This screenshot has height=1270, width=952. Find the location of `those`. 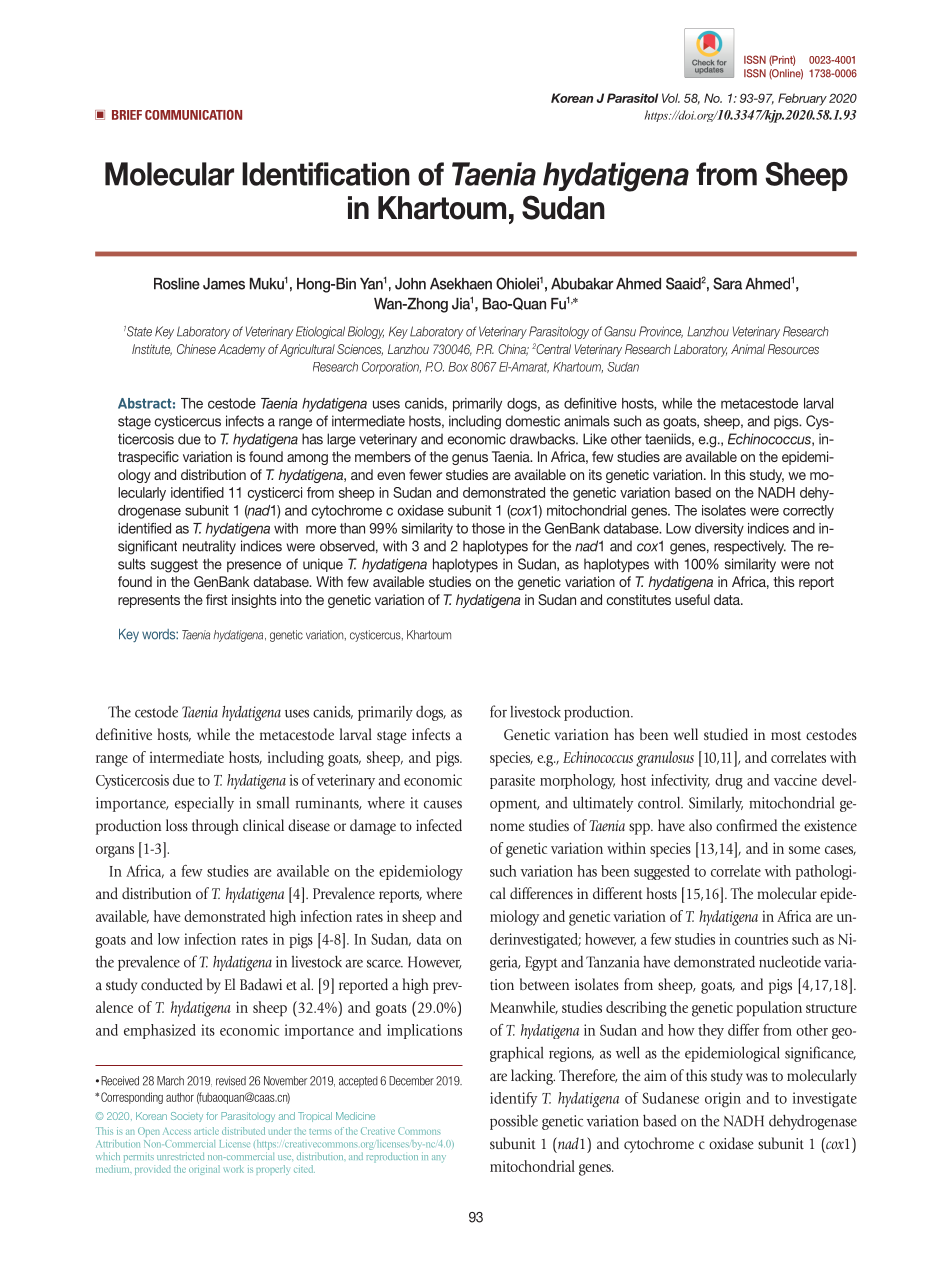

those is located at coordinates (488, 528).
